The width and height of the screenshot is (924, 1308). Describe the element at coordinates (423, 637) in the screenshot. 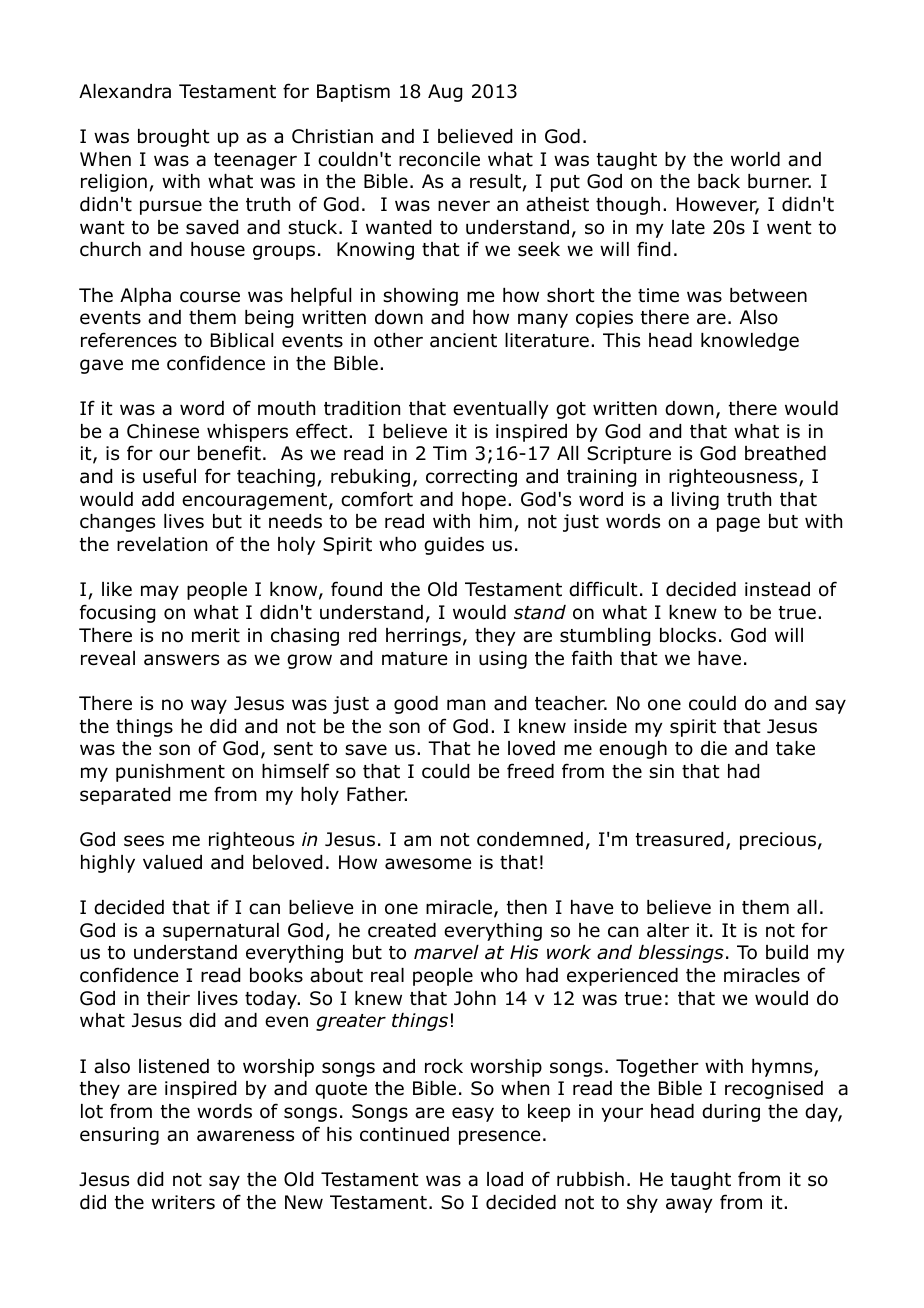

I see `herrings` at that location.
